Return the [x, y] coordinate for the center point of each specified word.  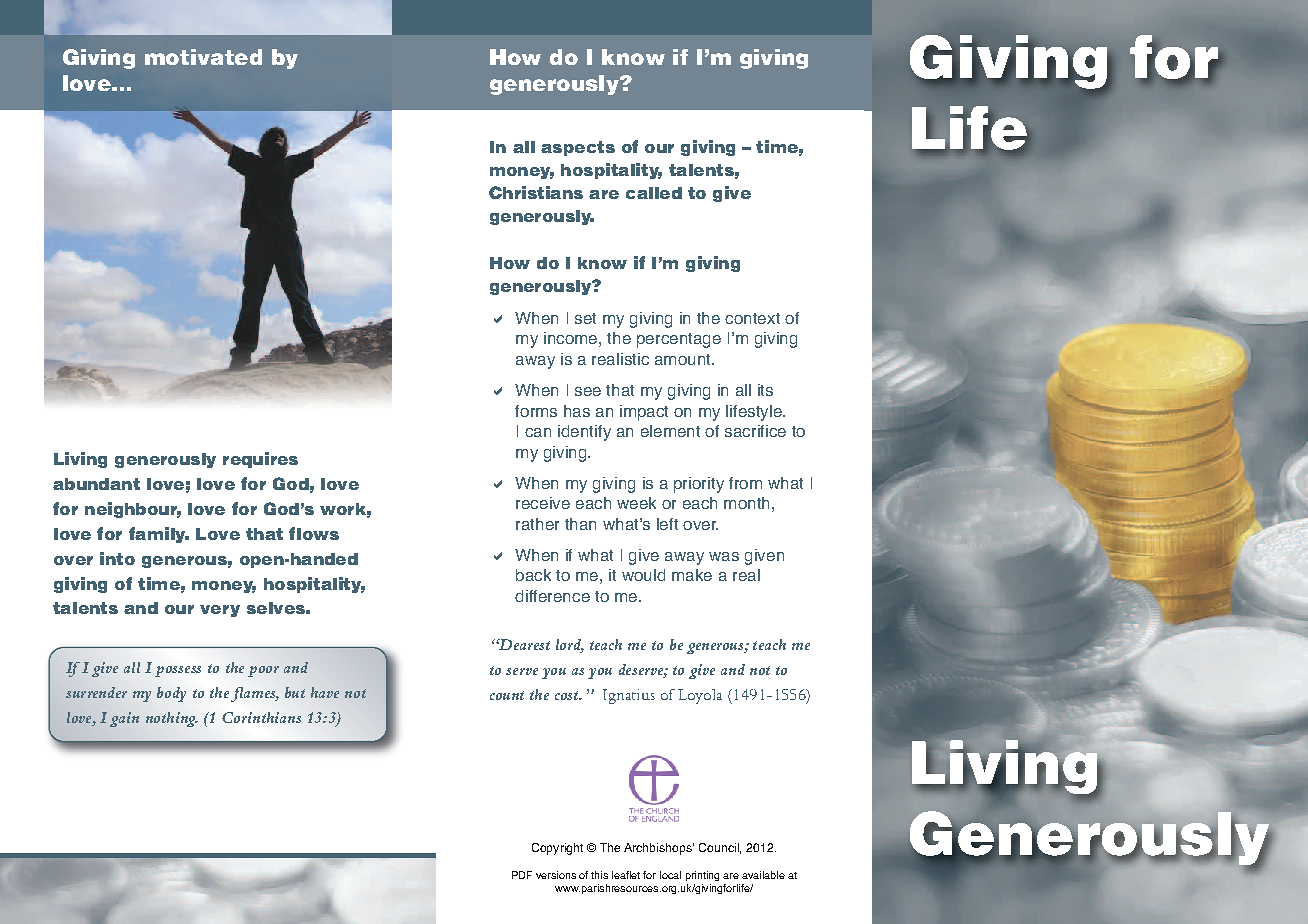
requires [260, 460]
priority [699, 485]
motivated [203, 57]
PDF [522, 875]
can [538, 432]
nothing [172, 719]
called [654, 193]
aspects [578, 148]
